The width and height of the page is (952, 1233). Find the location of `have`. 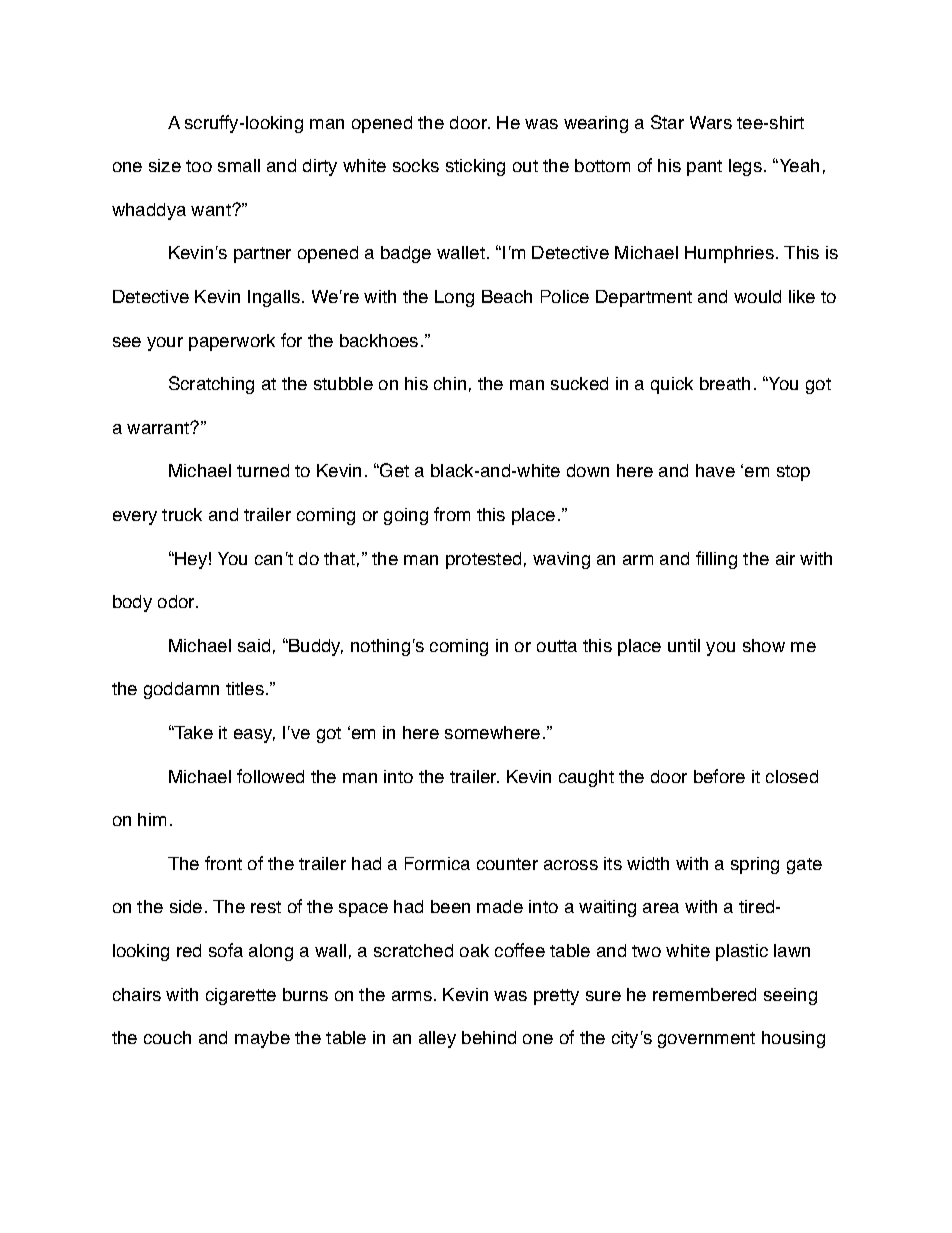

have is located at coordinates (715, 470).
